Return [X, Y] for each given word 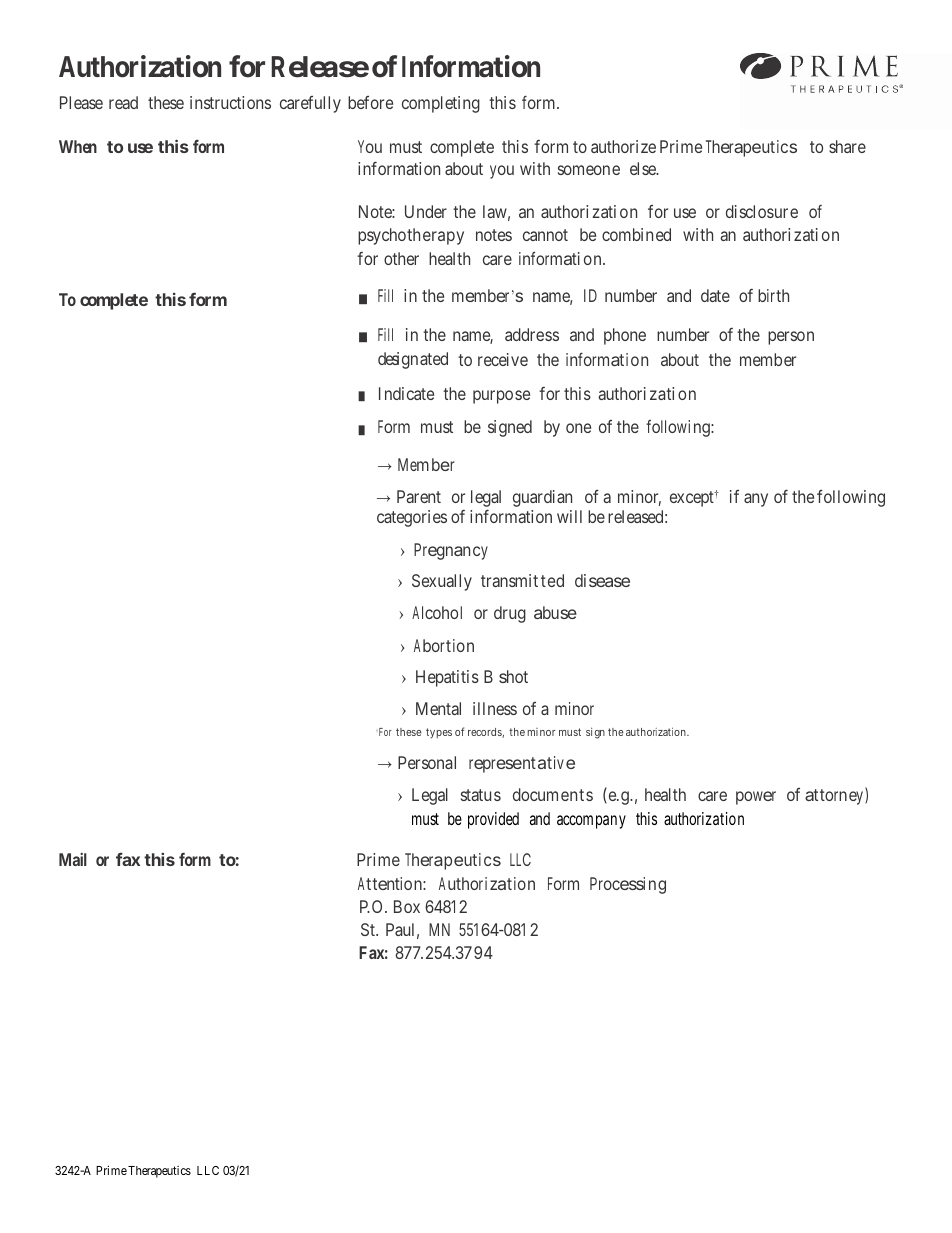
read [123, 102]
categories [412, 518]
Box [407, 906]
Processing [628, 885]
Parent [419, 496]
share [847, 146]
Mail [73, 859]
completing [441, 104]
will [569, 516]
